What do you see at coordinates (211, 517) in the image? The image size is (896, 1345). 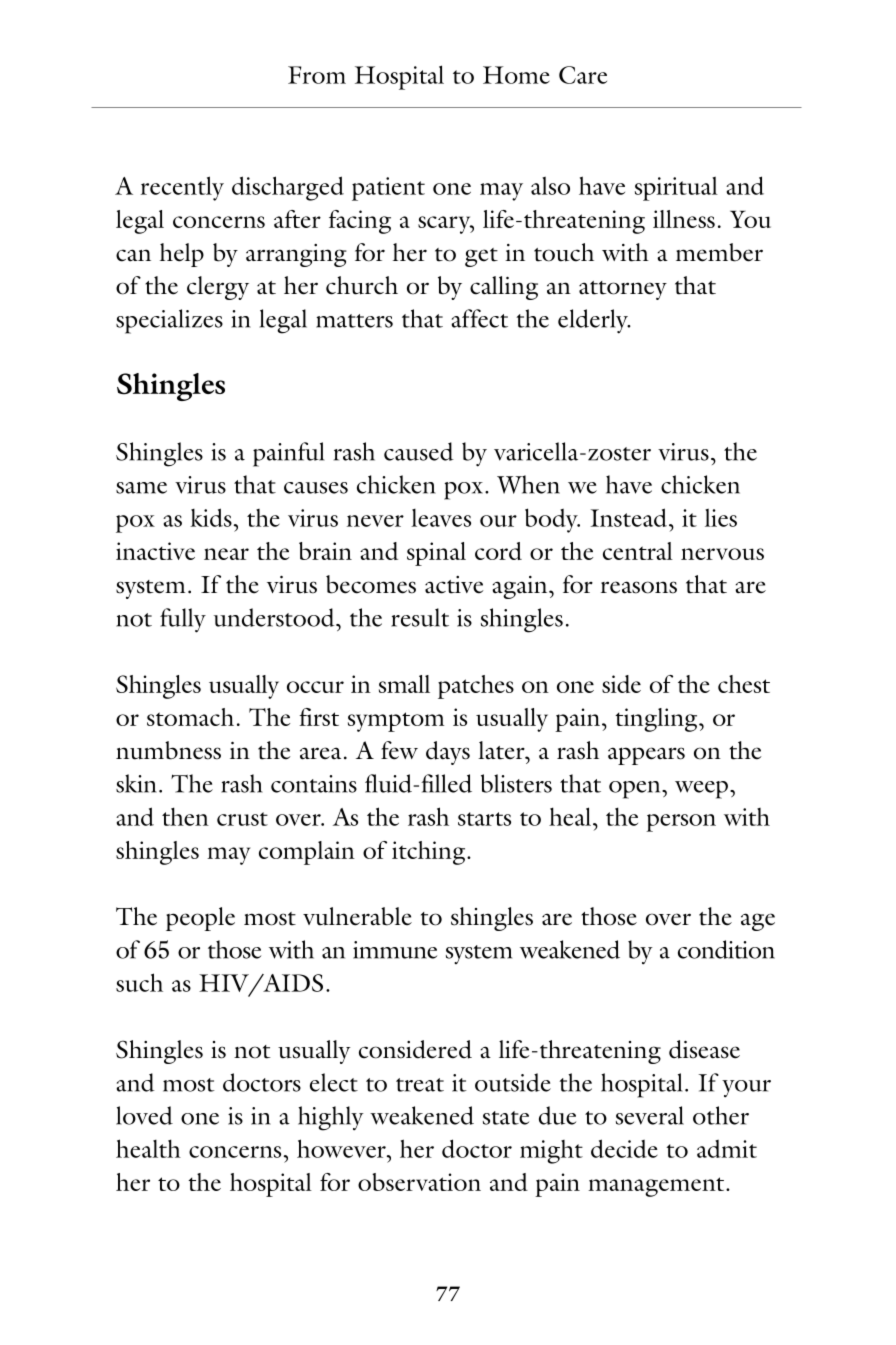 I see `kids` at bounding box center [211, 517].
